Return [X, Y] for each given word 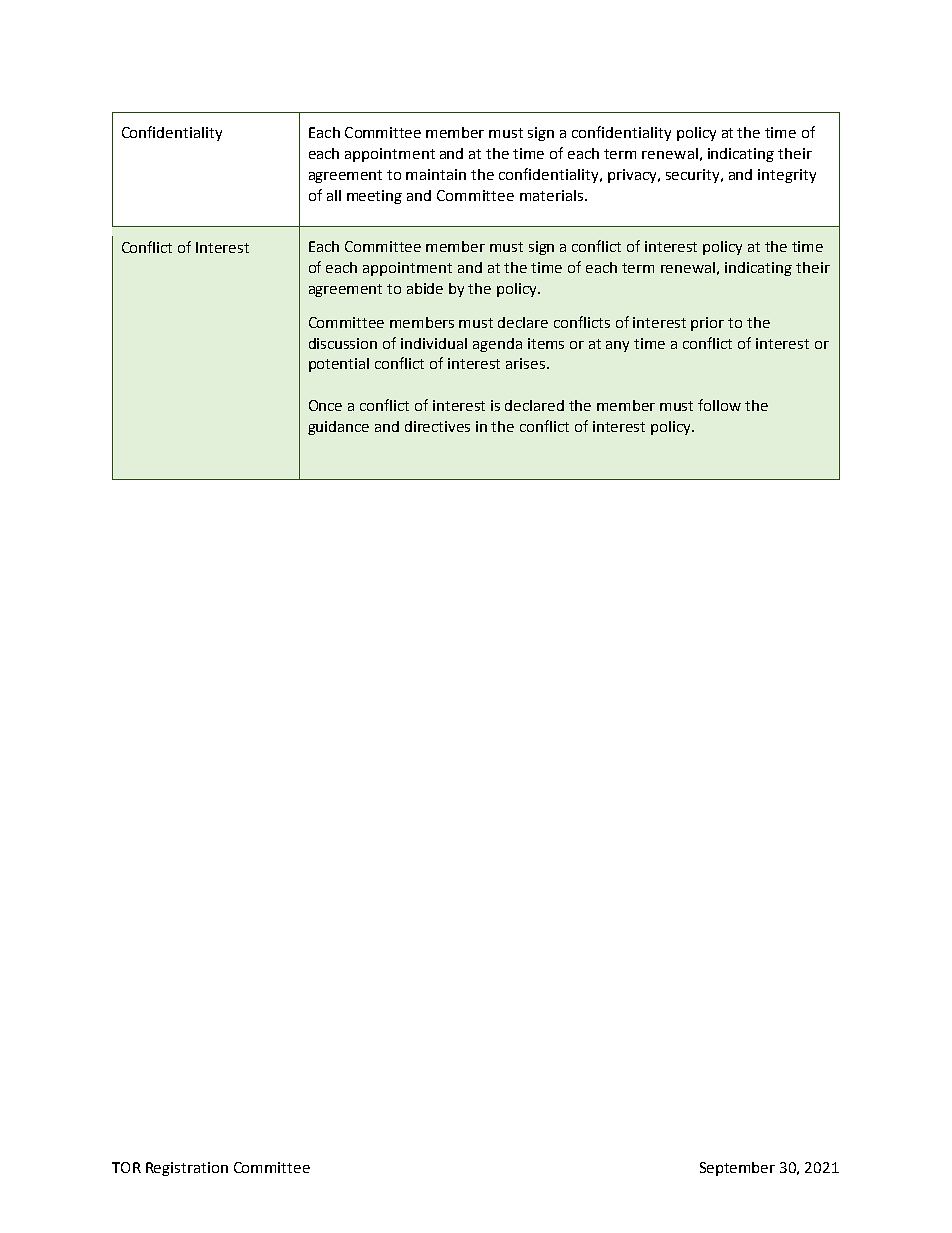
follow [719, 405]
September [737, 1169]
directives [437, 426]
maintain [436, 174]
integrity [787, 176]
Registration [187, 1169]
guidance [338, 428]
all [334, 195]
